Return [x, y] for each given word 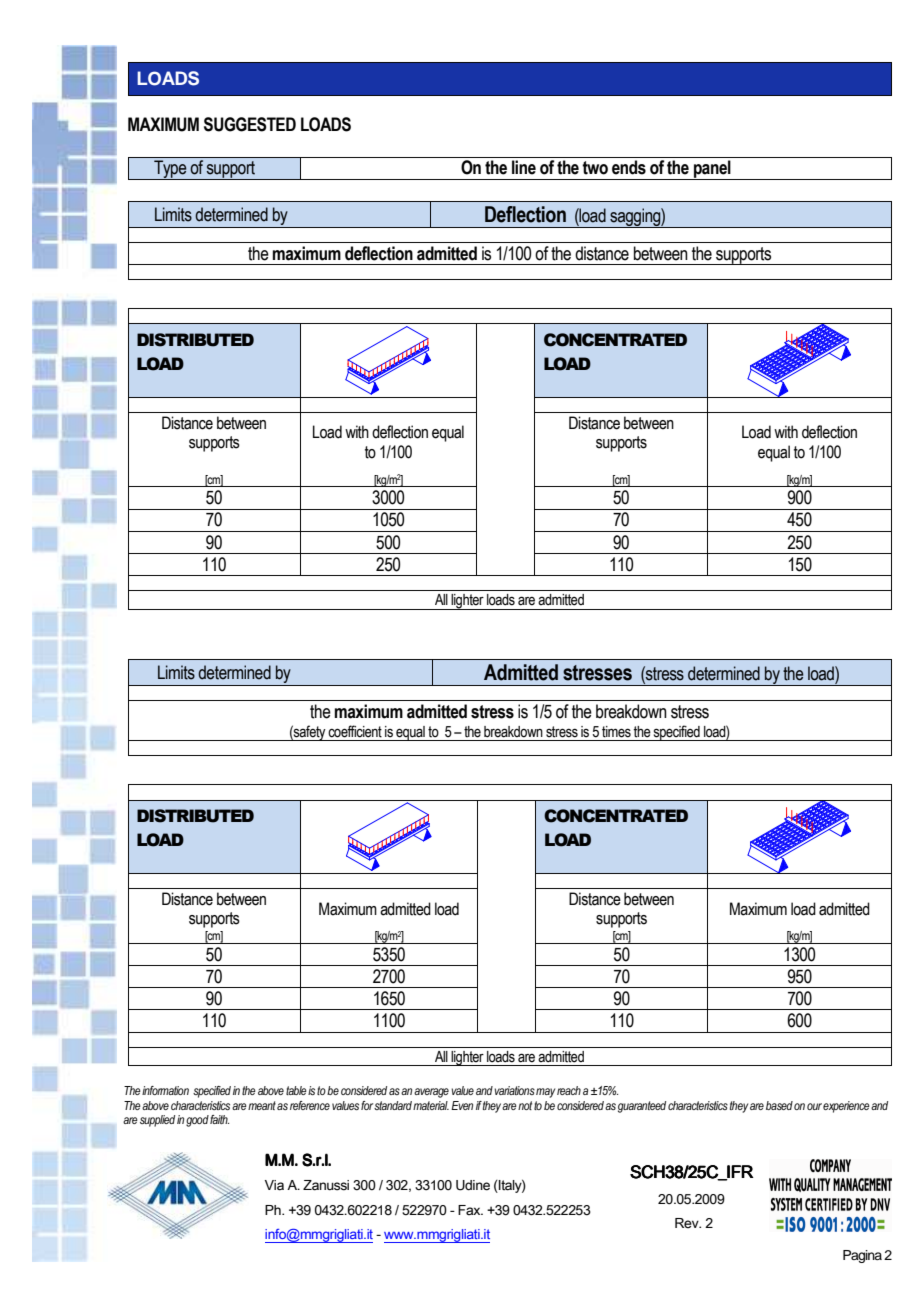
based [779, 1105]
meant [262, 1105]
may [545, 1093]
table [296, 1090]
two [595, 168]
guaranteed [642, 1107]
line [524, 167]
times [616, 732]
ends [629, 167]
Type [170, 170]
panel [712, 170]
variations [514, 1090]
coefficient [355, 731]
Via [274, 1185]
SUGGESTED [250, 124]
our [814, 1106]
